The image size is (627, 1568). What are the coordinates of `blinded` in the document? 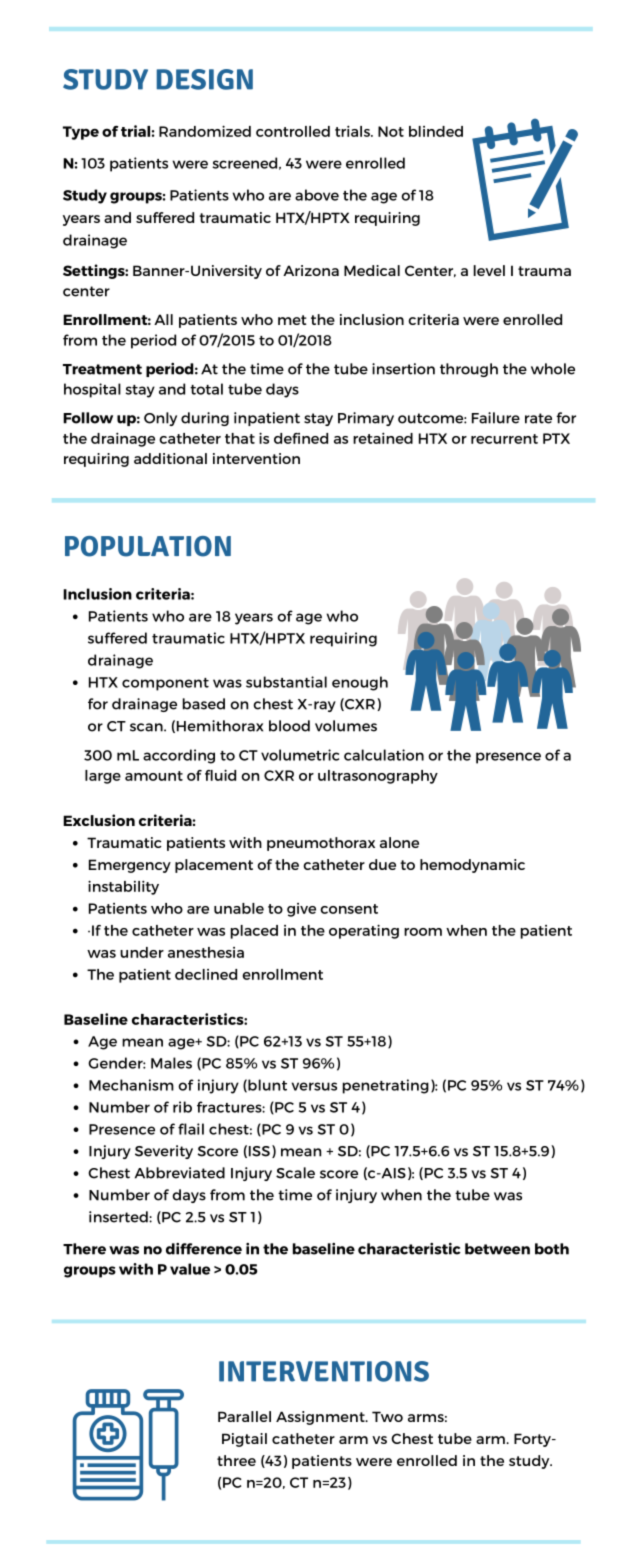 It's located at (436, 131).
